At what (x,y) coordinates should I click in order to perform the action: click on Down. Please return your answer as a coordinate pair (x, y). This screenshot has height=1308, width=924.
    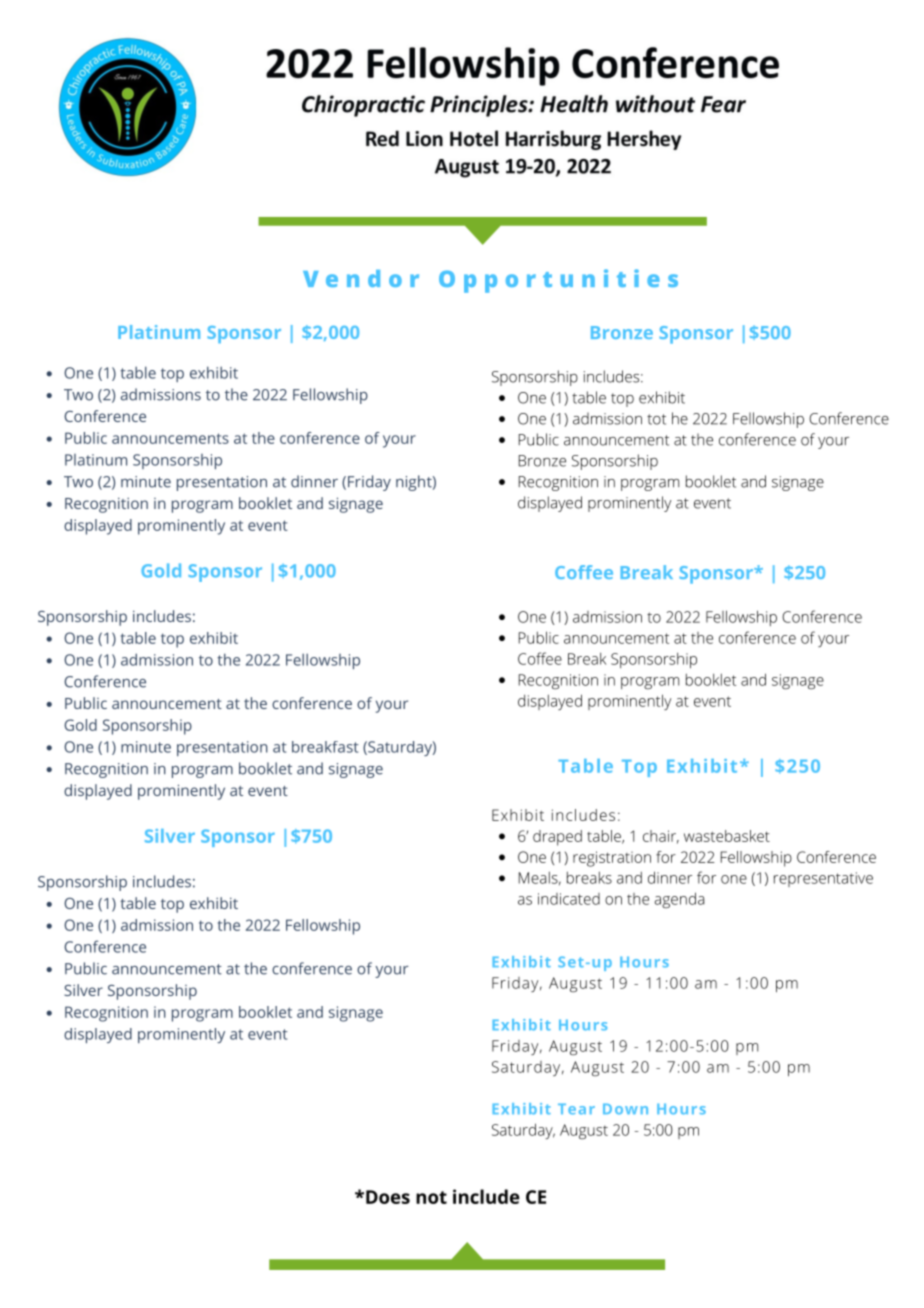
    Looking at the image, I should click on (625, 1109).
